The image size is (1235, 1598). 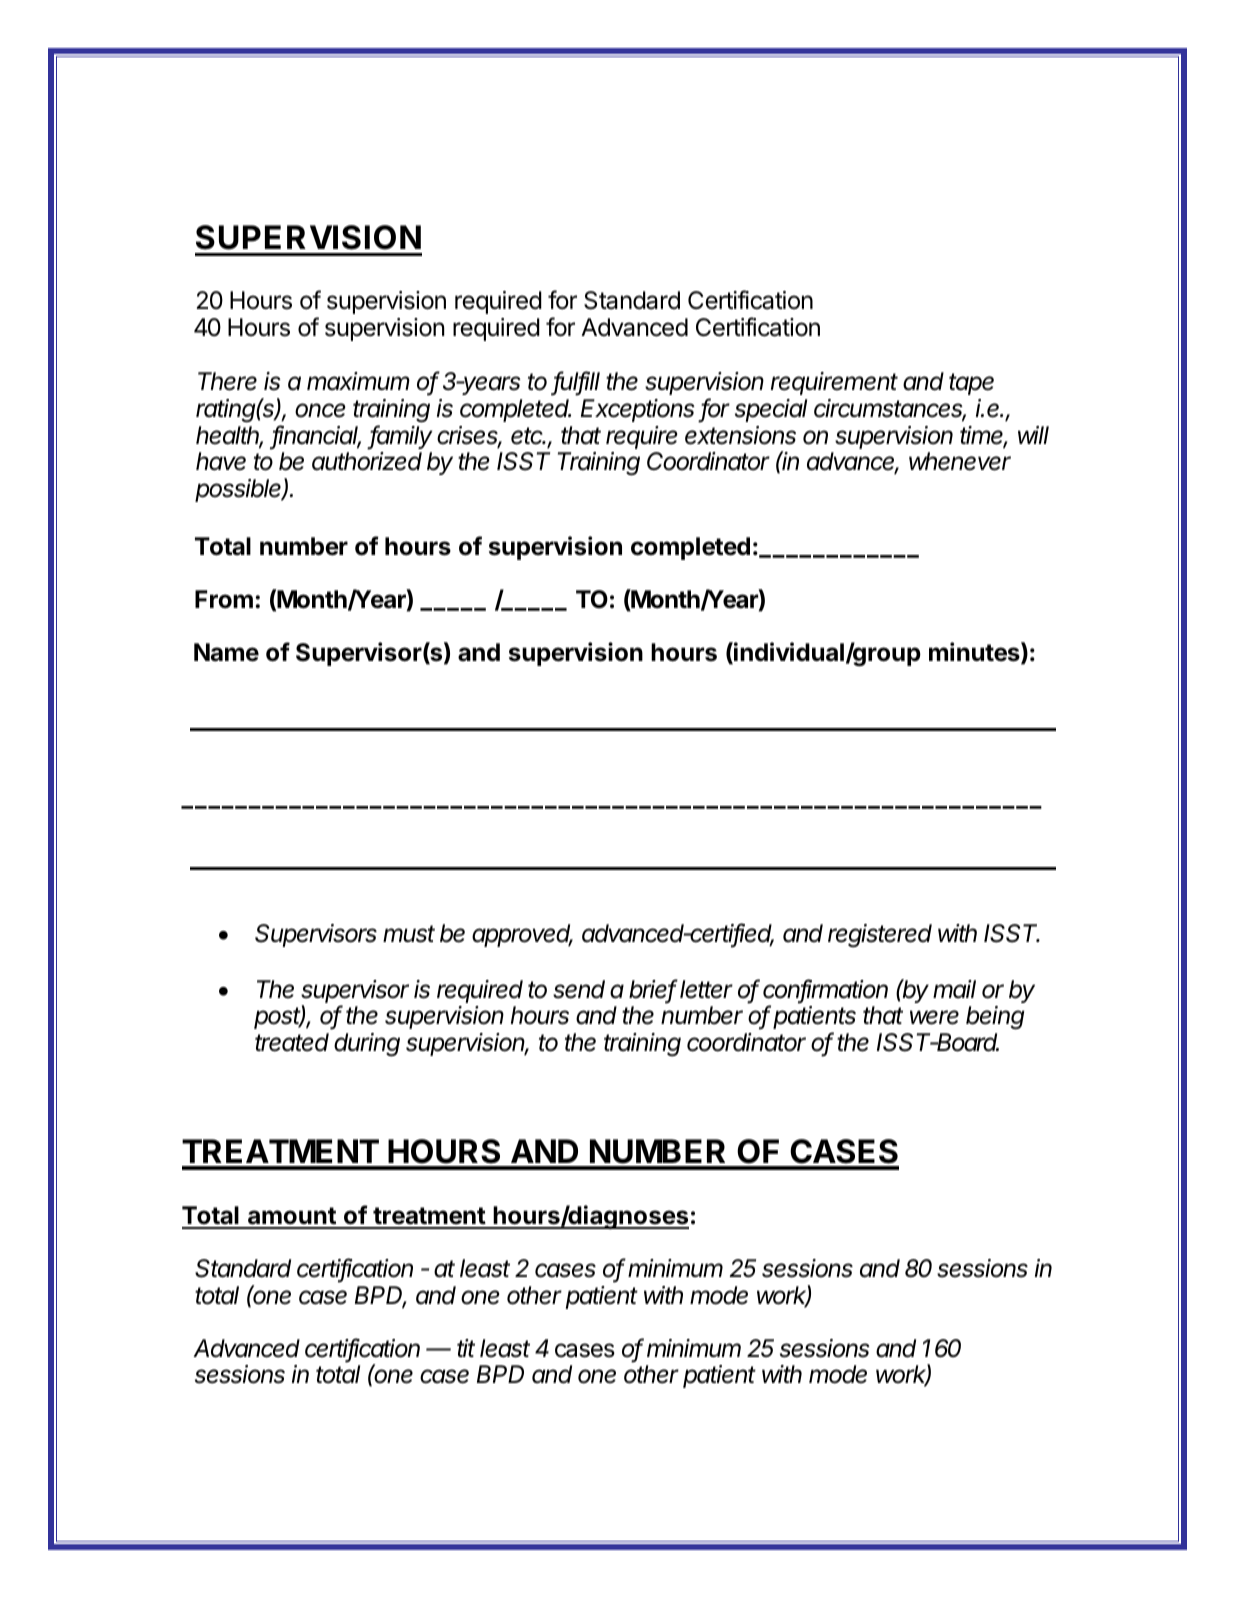 What do you see at coordinates (367, 1045) in the screenshot?
I see `during` at bounding box center [367, 1045].
